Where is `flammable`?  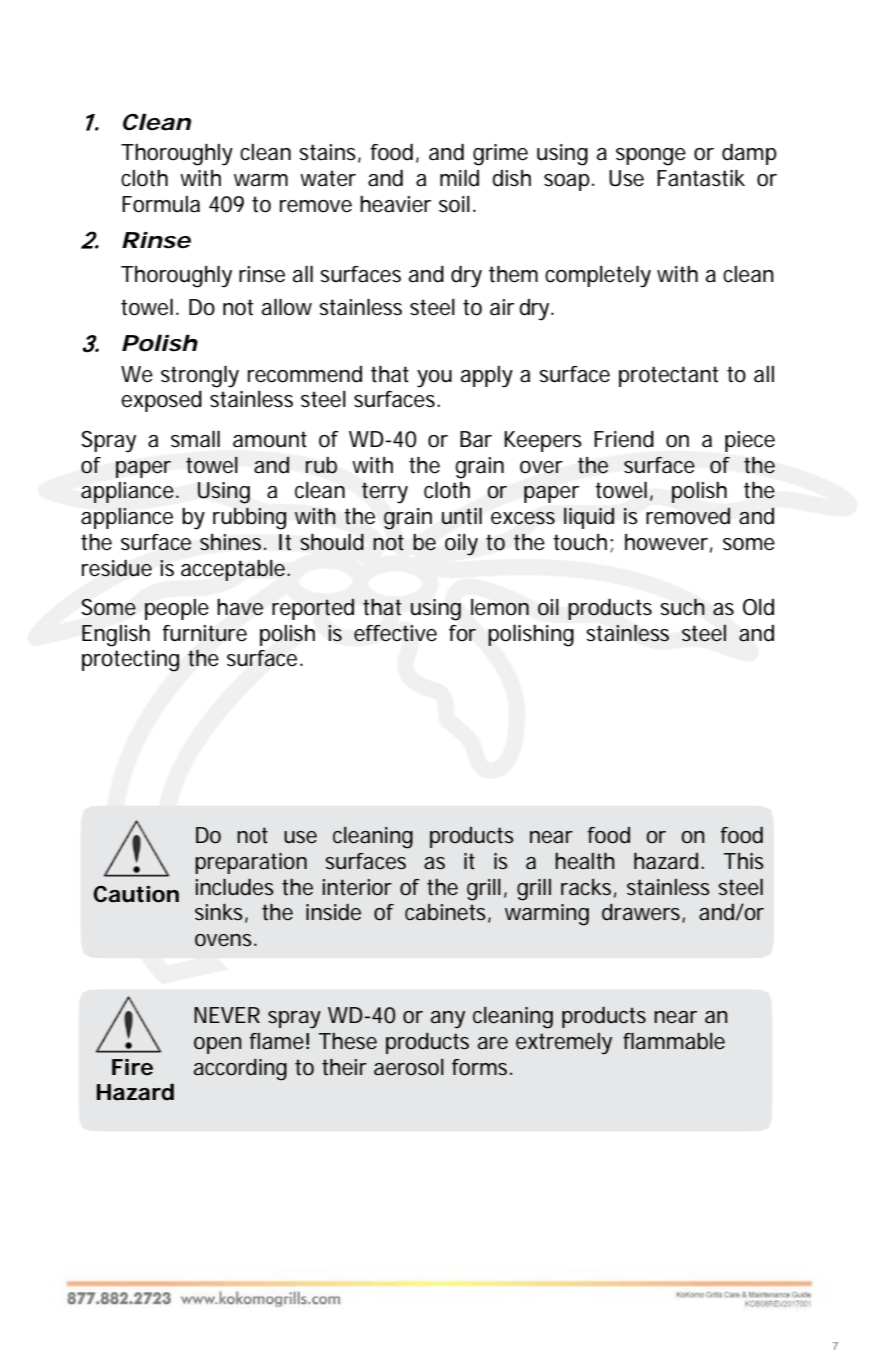 flammable is located at coordinates (674, 1041).
